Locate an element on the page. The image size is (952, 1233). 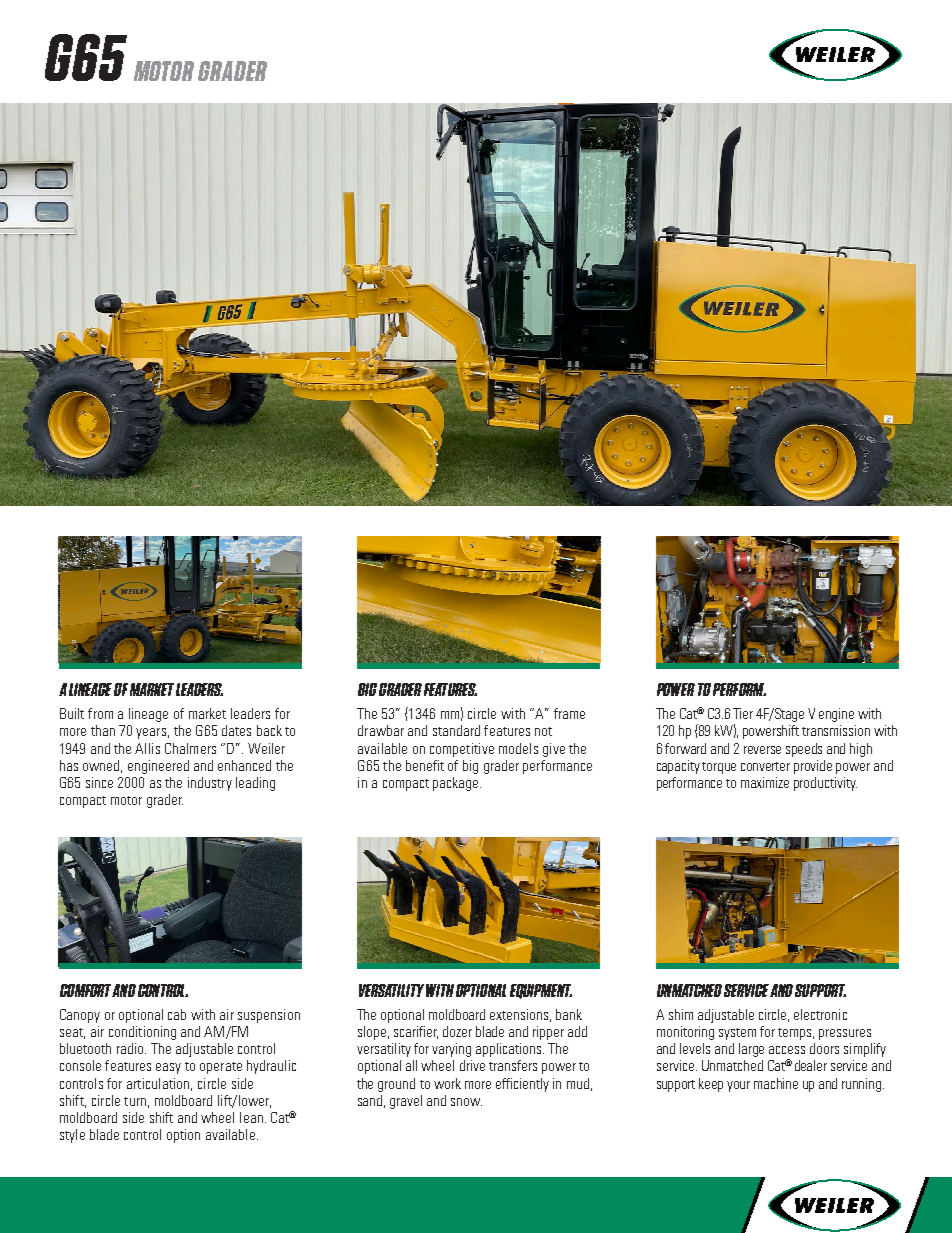
electronic is located at coordinates (820, 1014).
